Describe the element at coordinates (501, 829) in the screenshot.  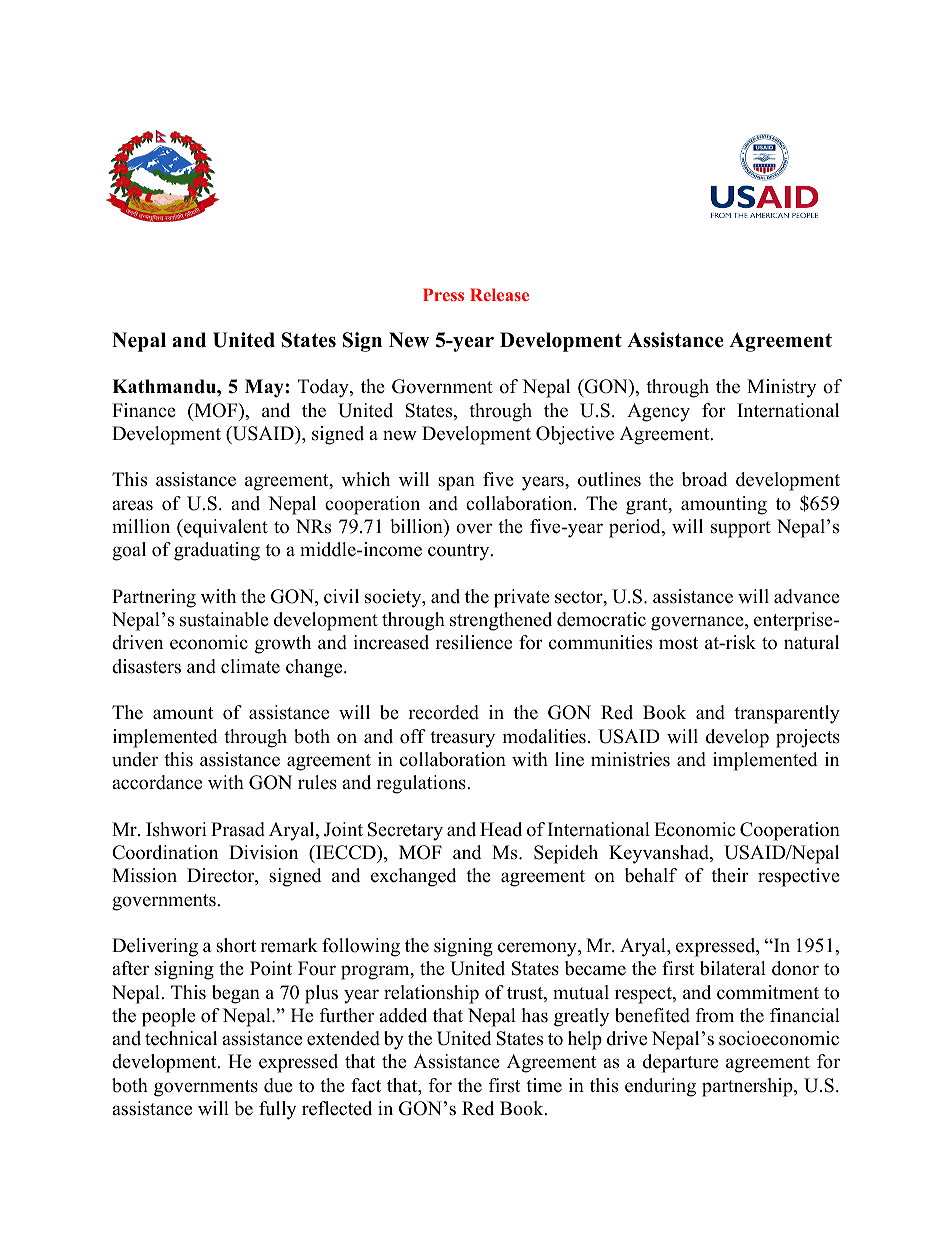
I see `Head` at that location.
